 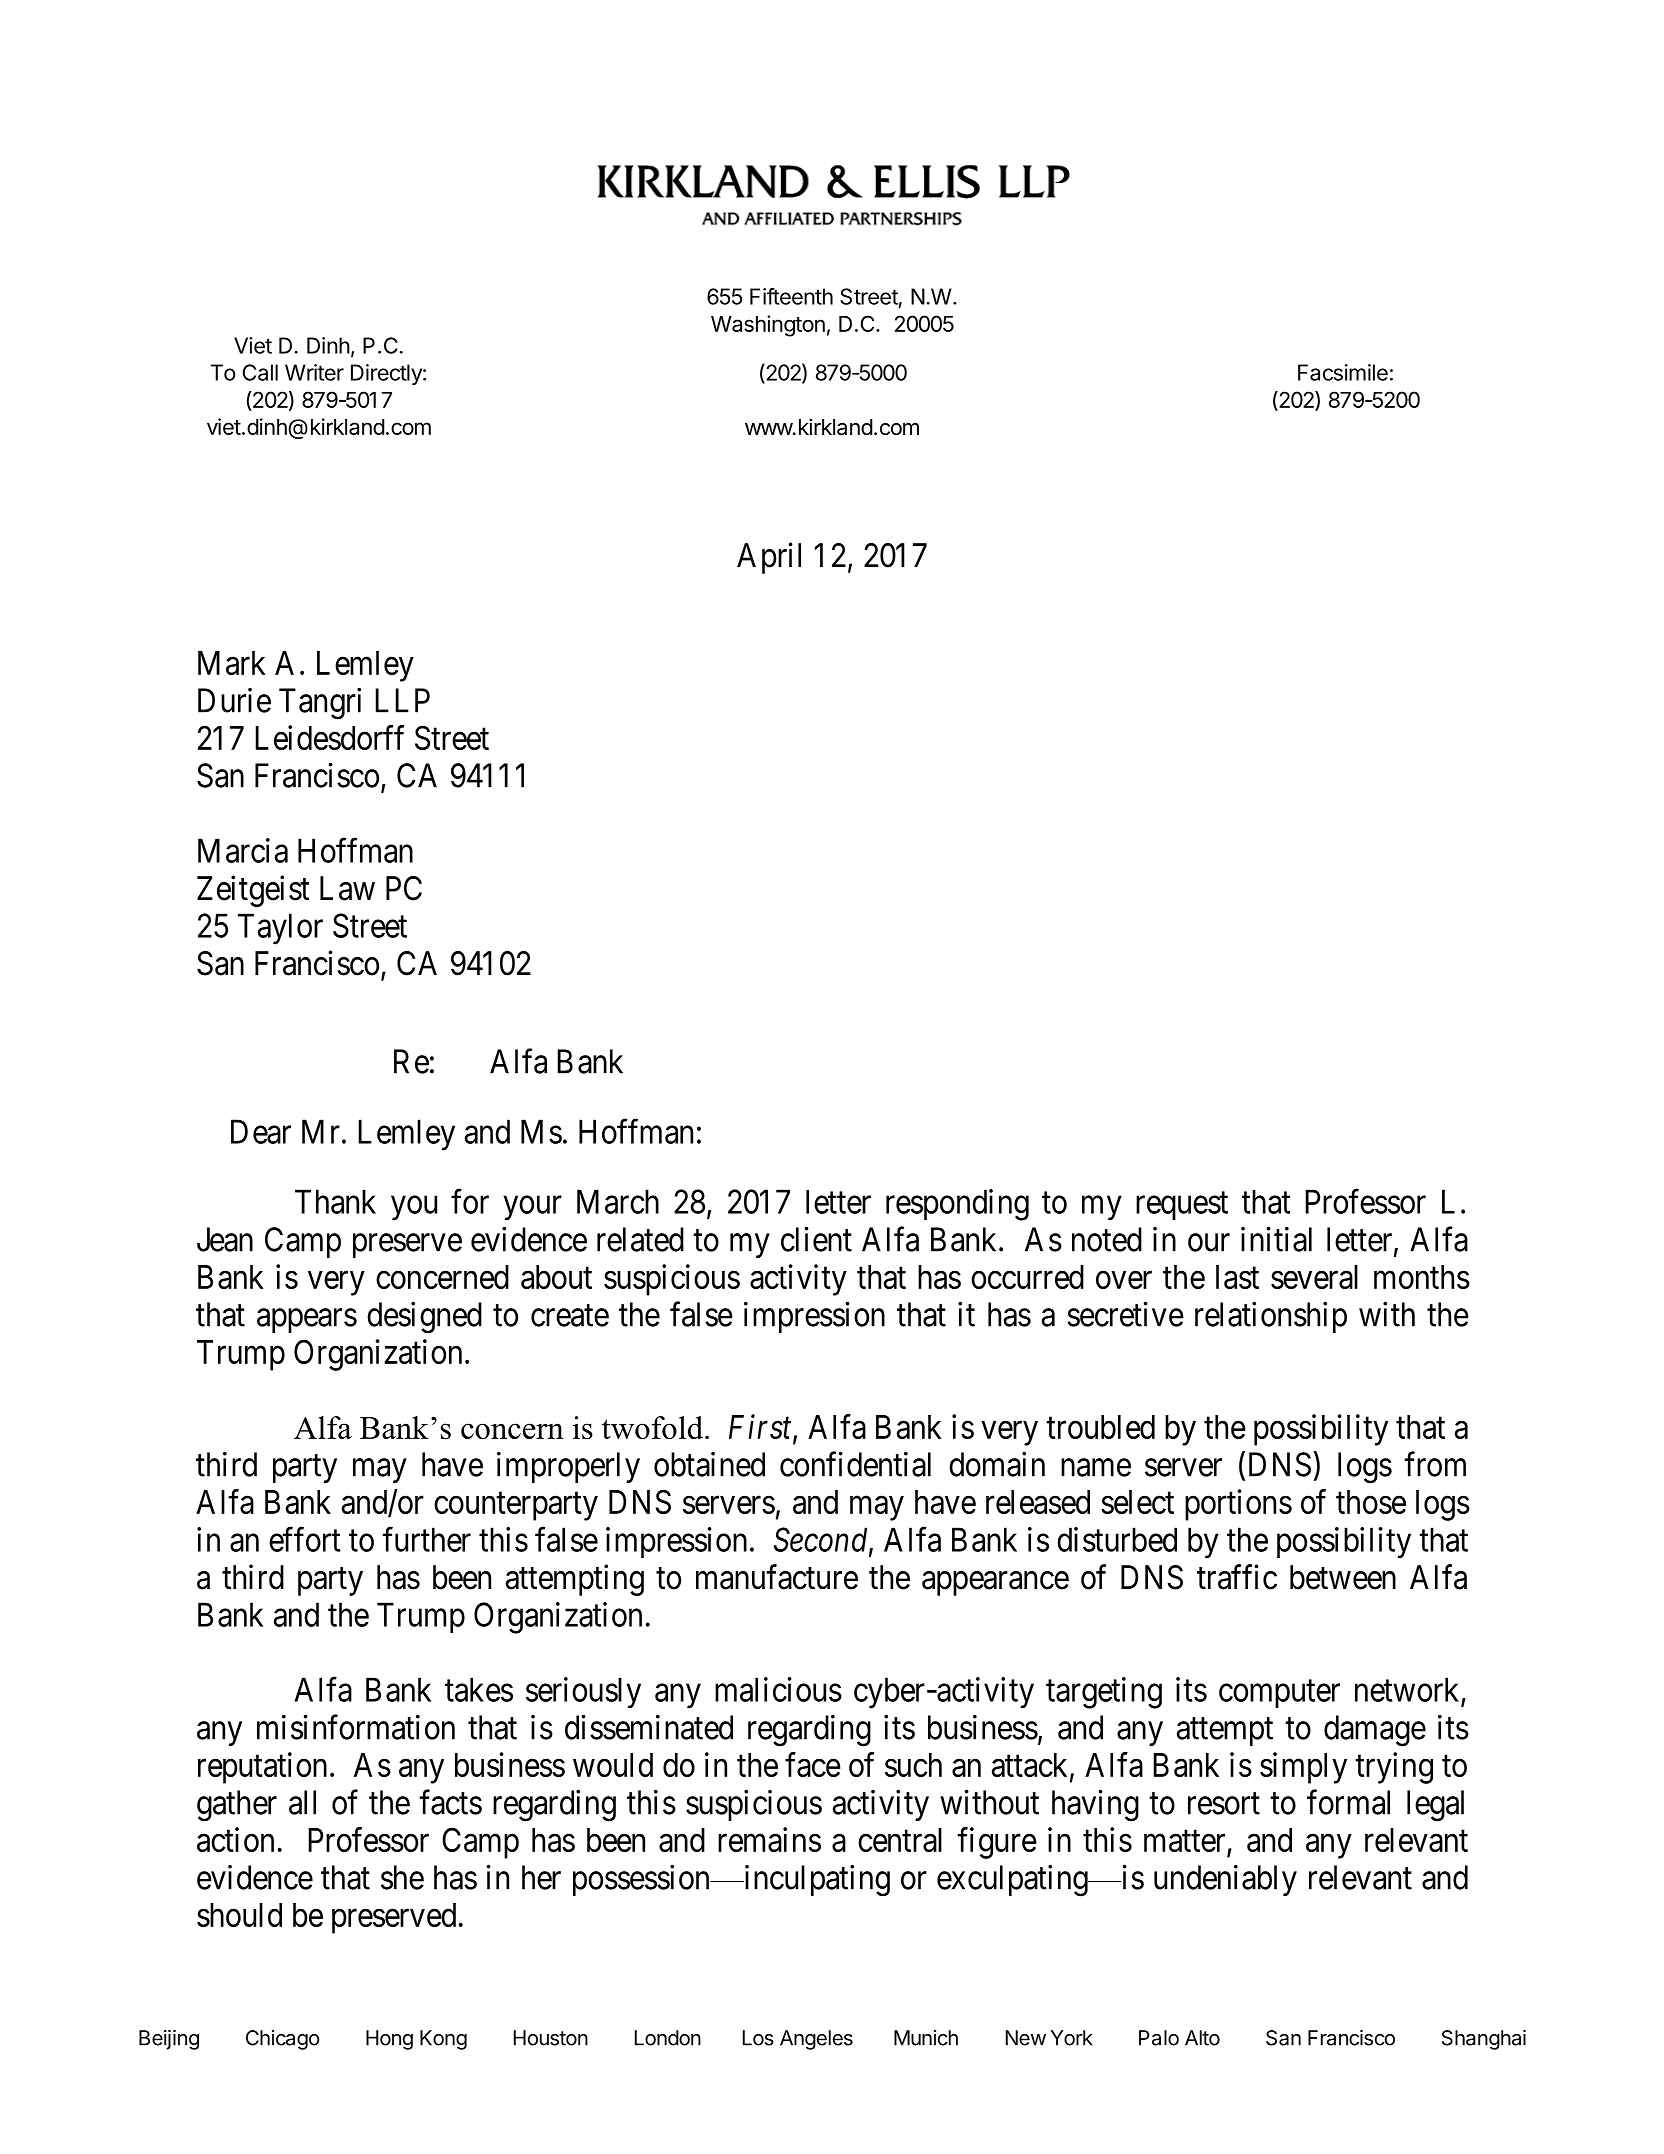 I want to click on initial, so click(x=1276, y=1239).
